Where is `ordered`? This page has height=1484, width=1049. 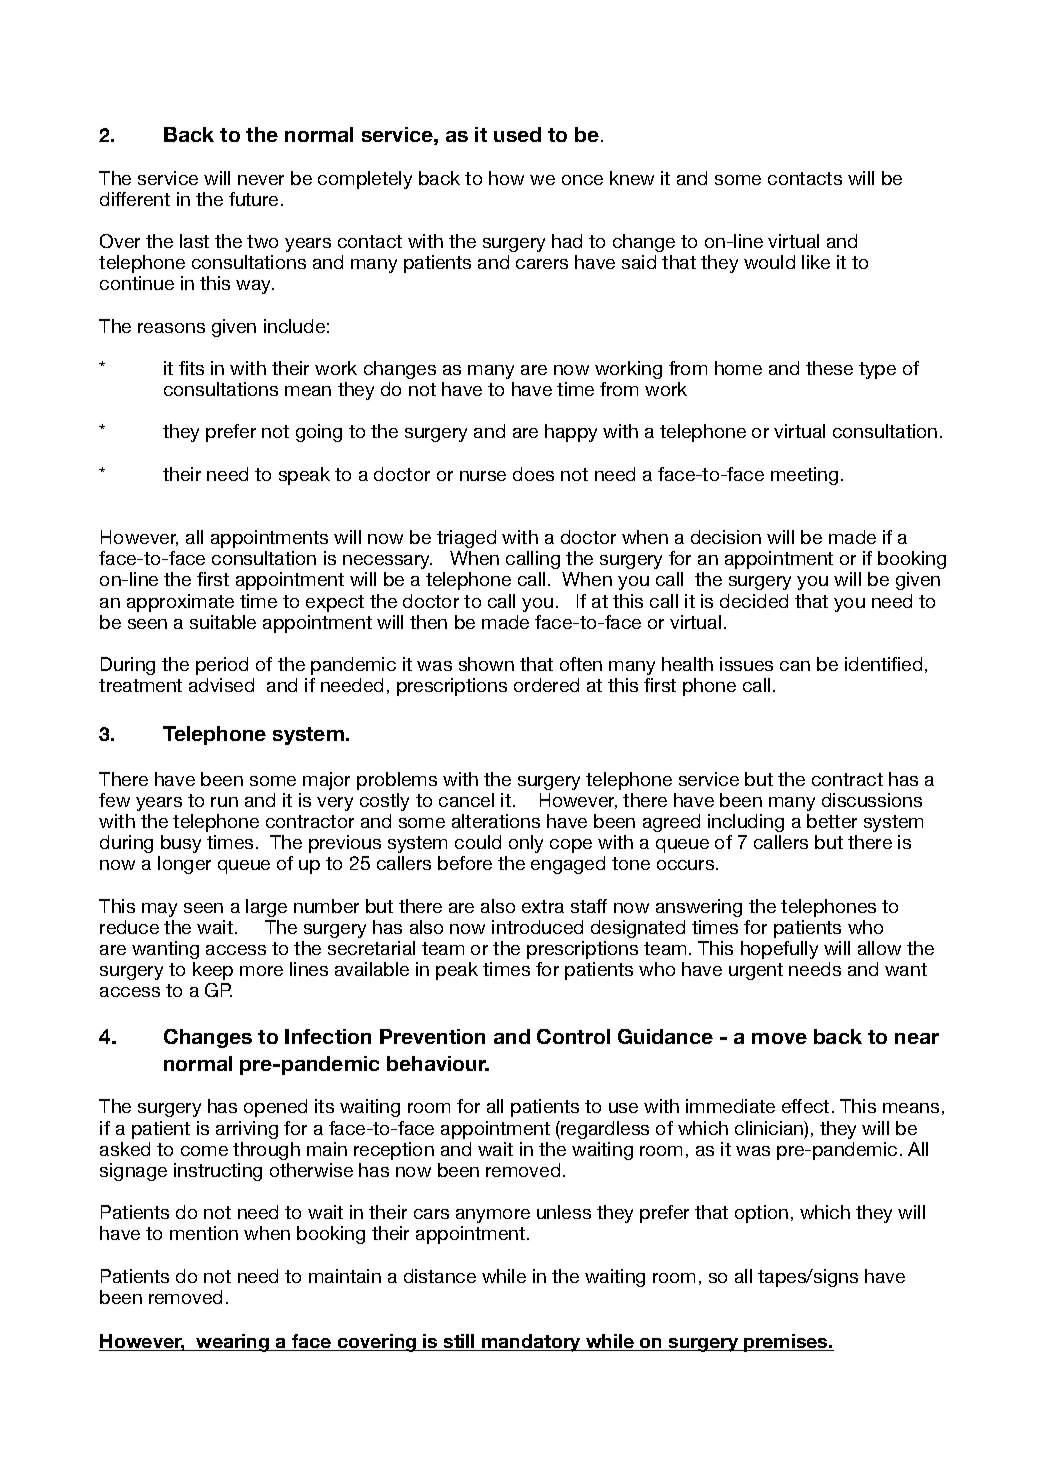
ordered is located at coordinates (546, 685).
